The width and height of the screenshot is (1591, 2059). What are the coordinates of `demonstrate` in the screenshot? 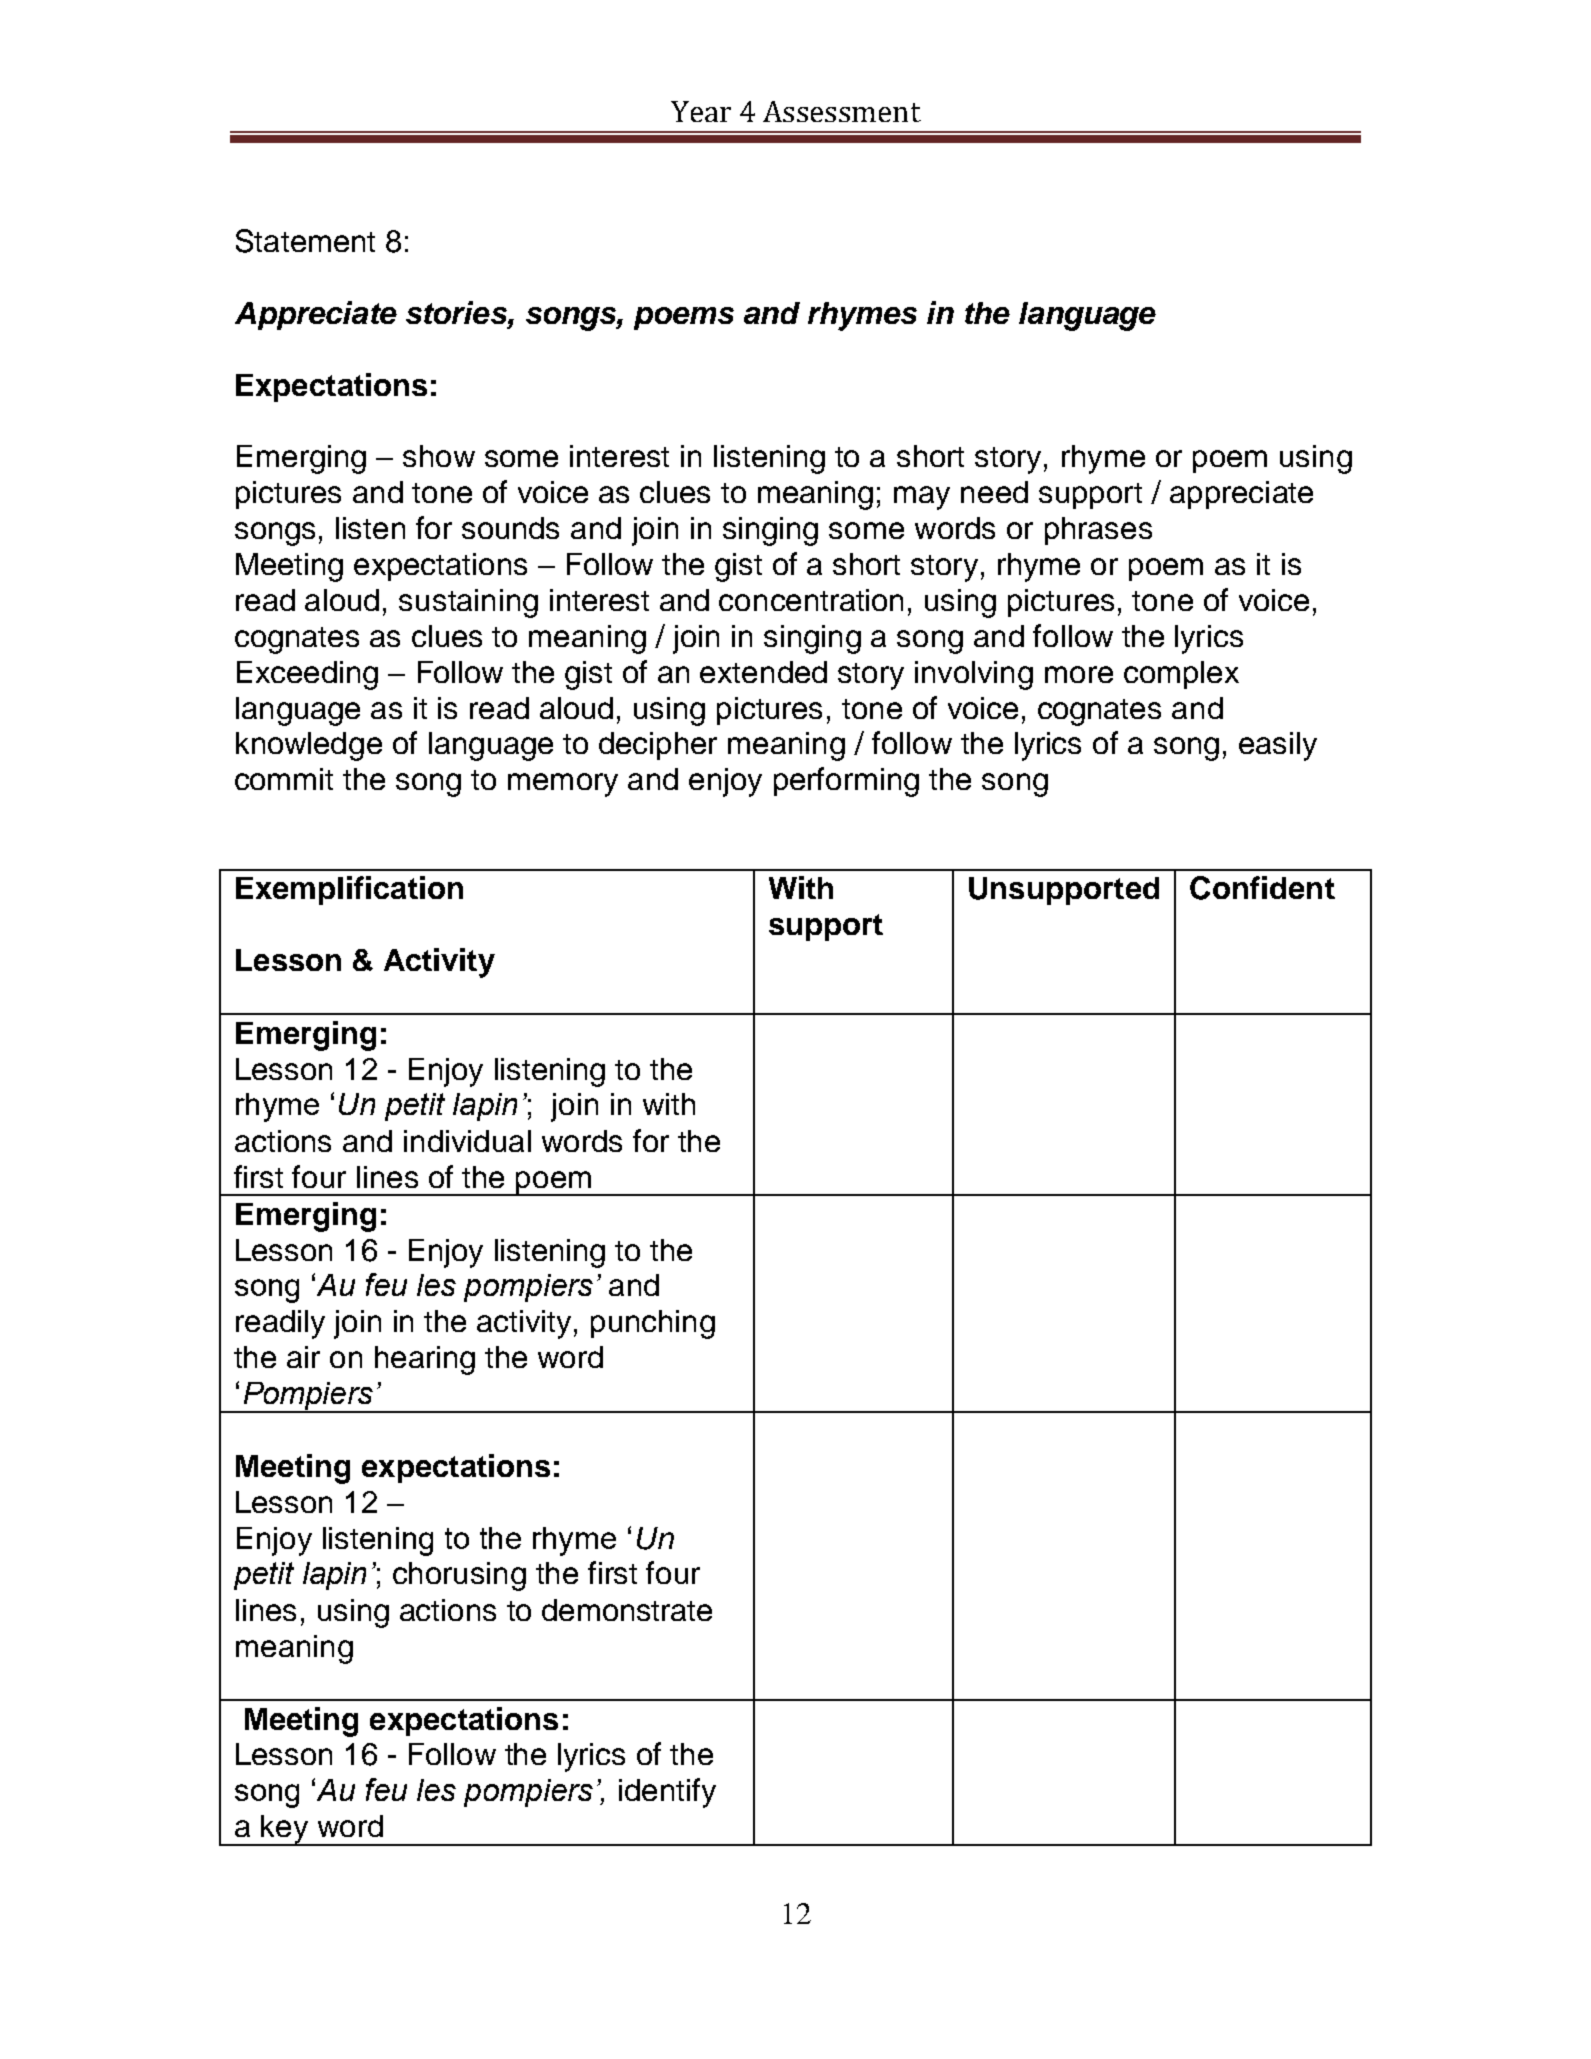 It's located at (627, 1610).
